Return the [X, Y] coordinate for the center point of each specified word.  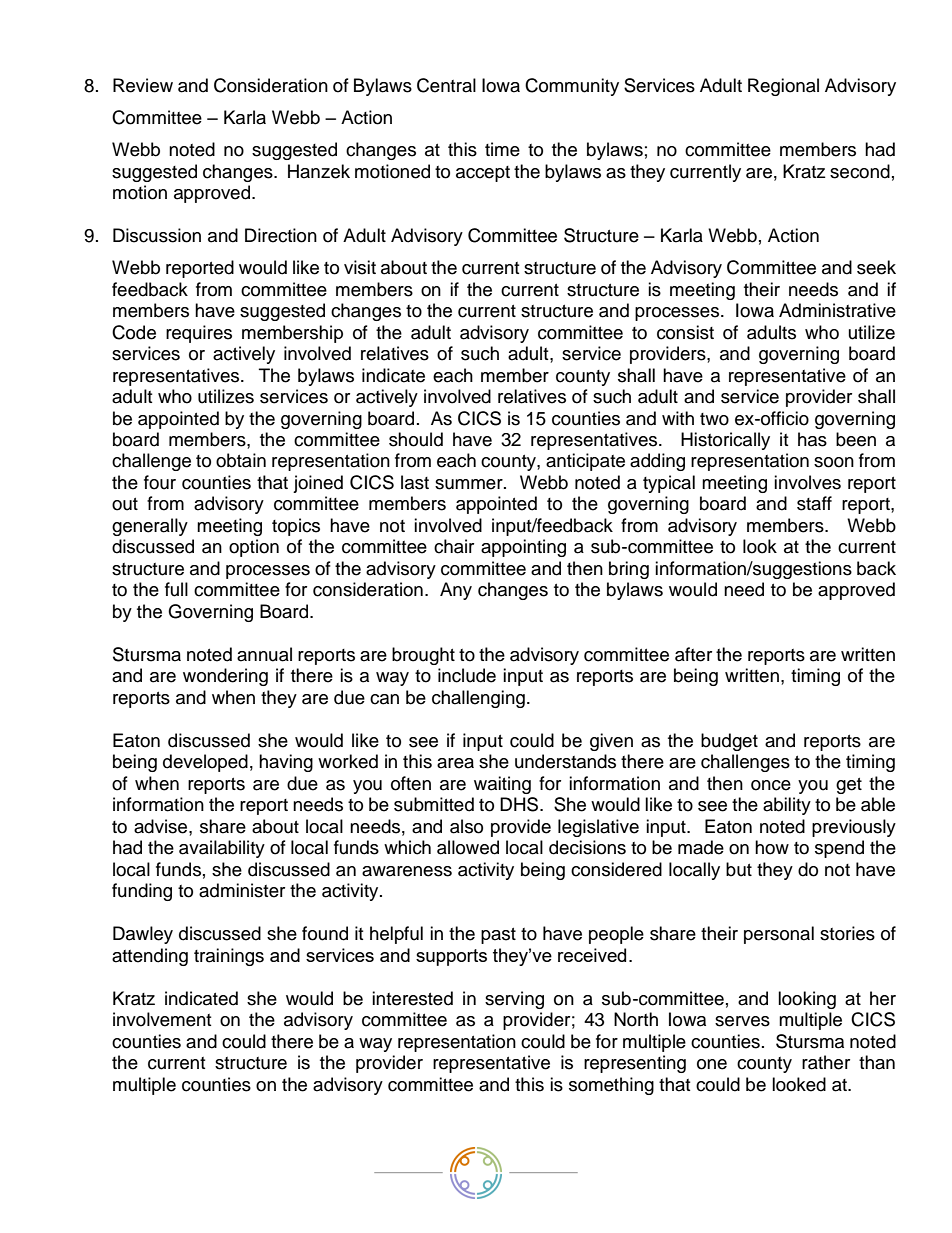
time [502, 149]
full [176, 589]
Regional [783, 87]
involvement [162, 1019]
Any [456, 591]
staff [814, 503]
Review [143, 85]
